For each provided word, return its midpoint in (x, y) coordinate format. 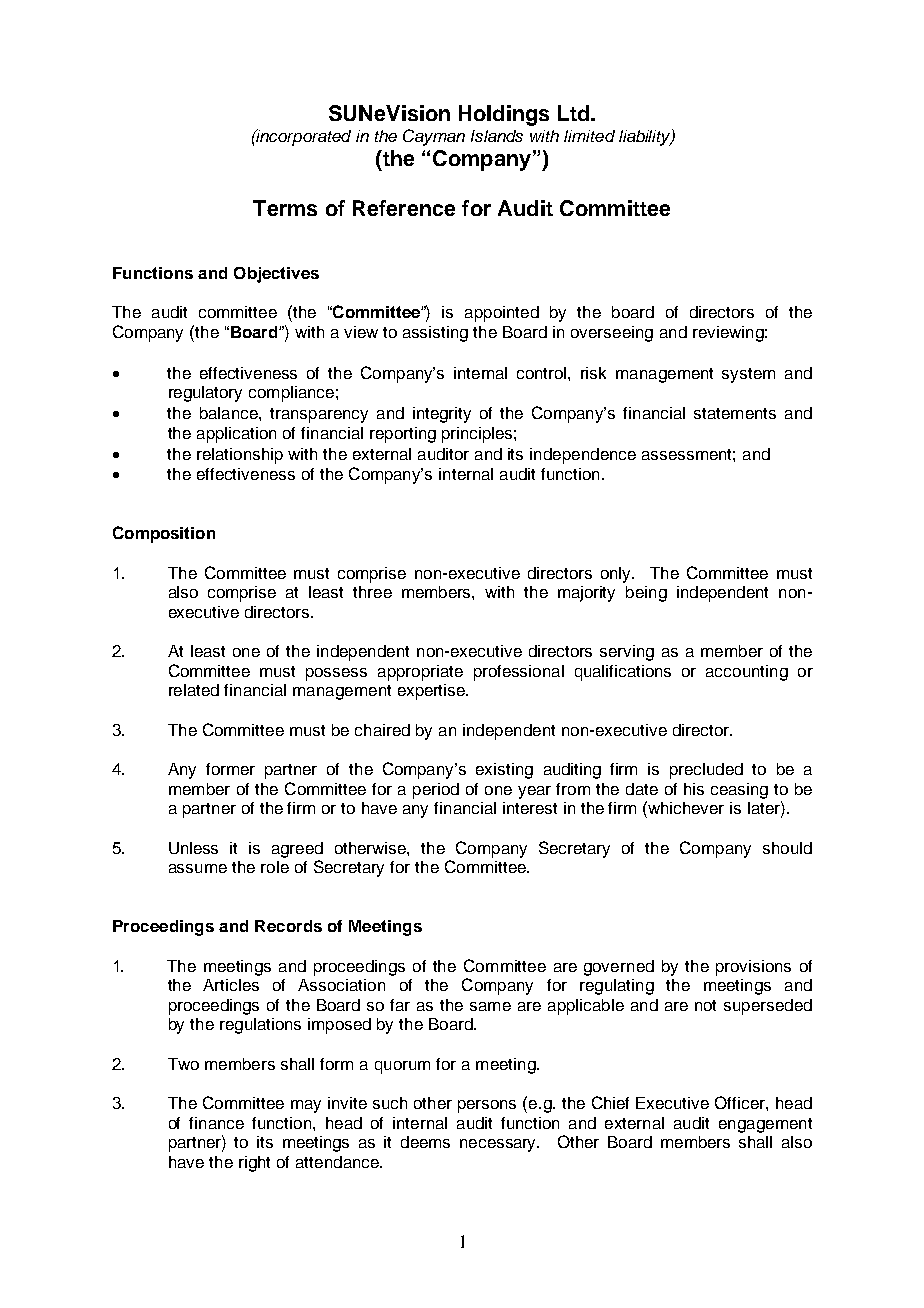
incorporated (302, 137)
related (194, 690)
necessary (499, 1145)
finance (216, 1123)
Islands (497, 136)
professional (519, 673)
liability (646, 137)
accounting (747, 673)
